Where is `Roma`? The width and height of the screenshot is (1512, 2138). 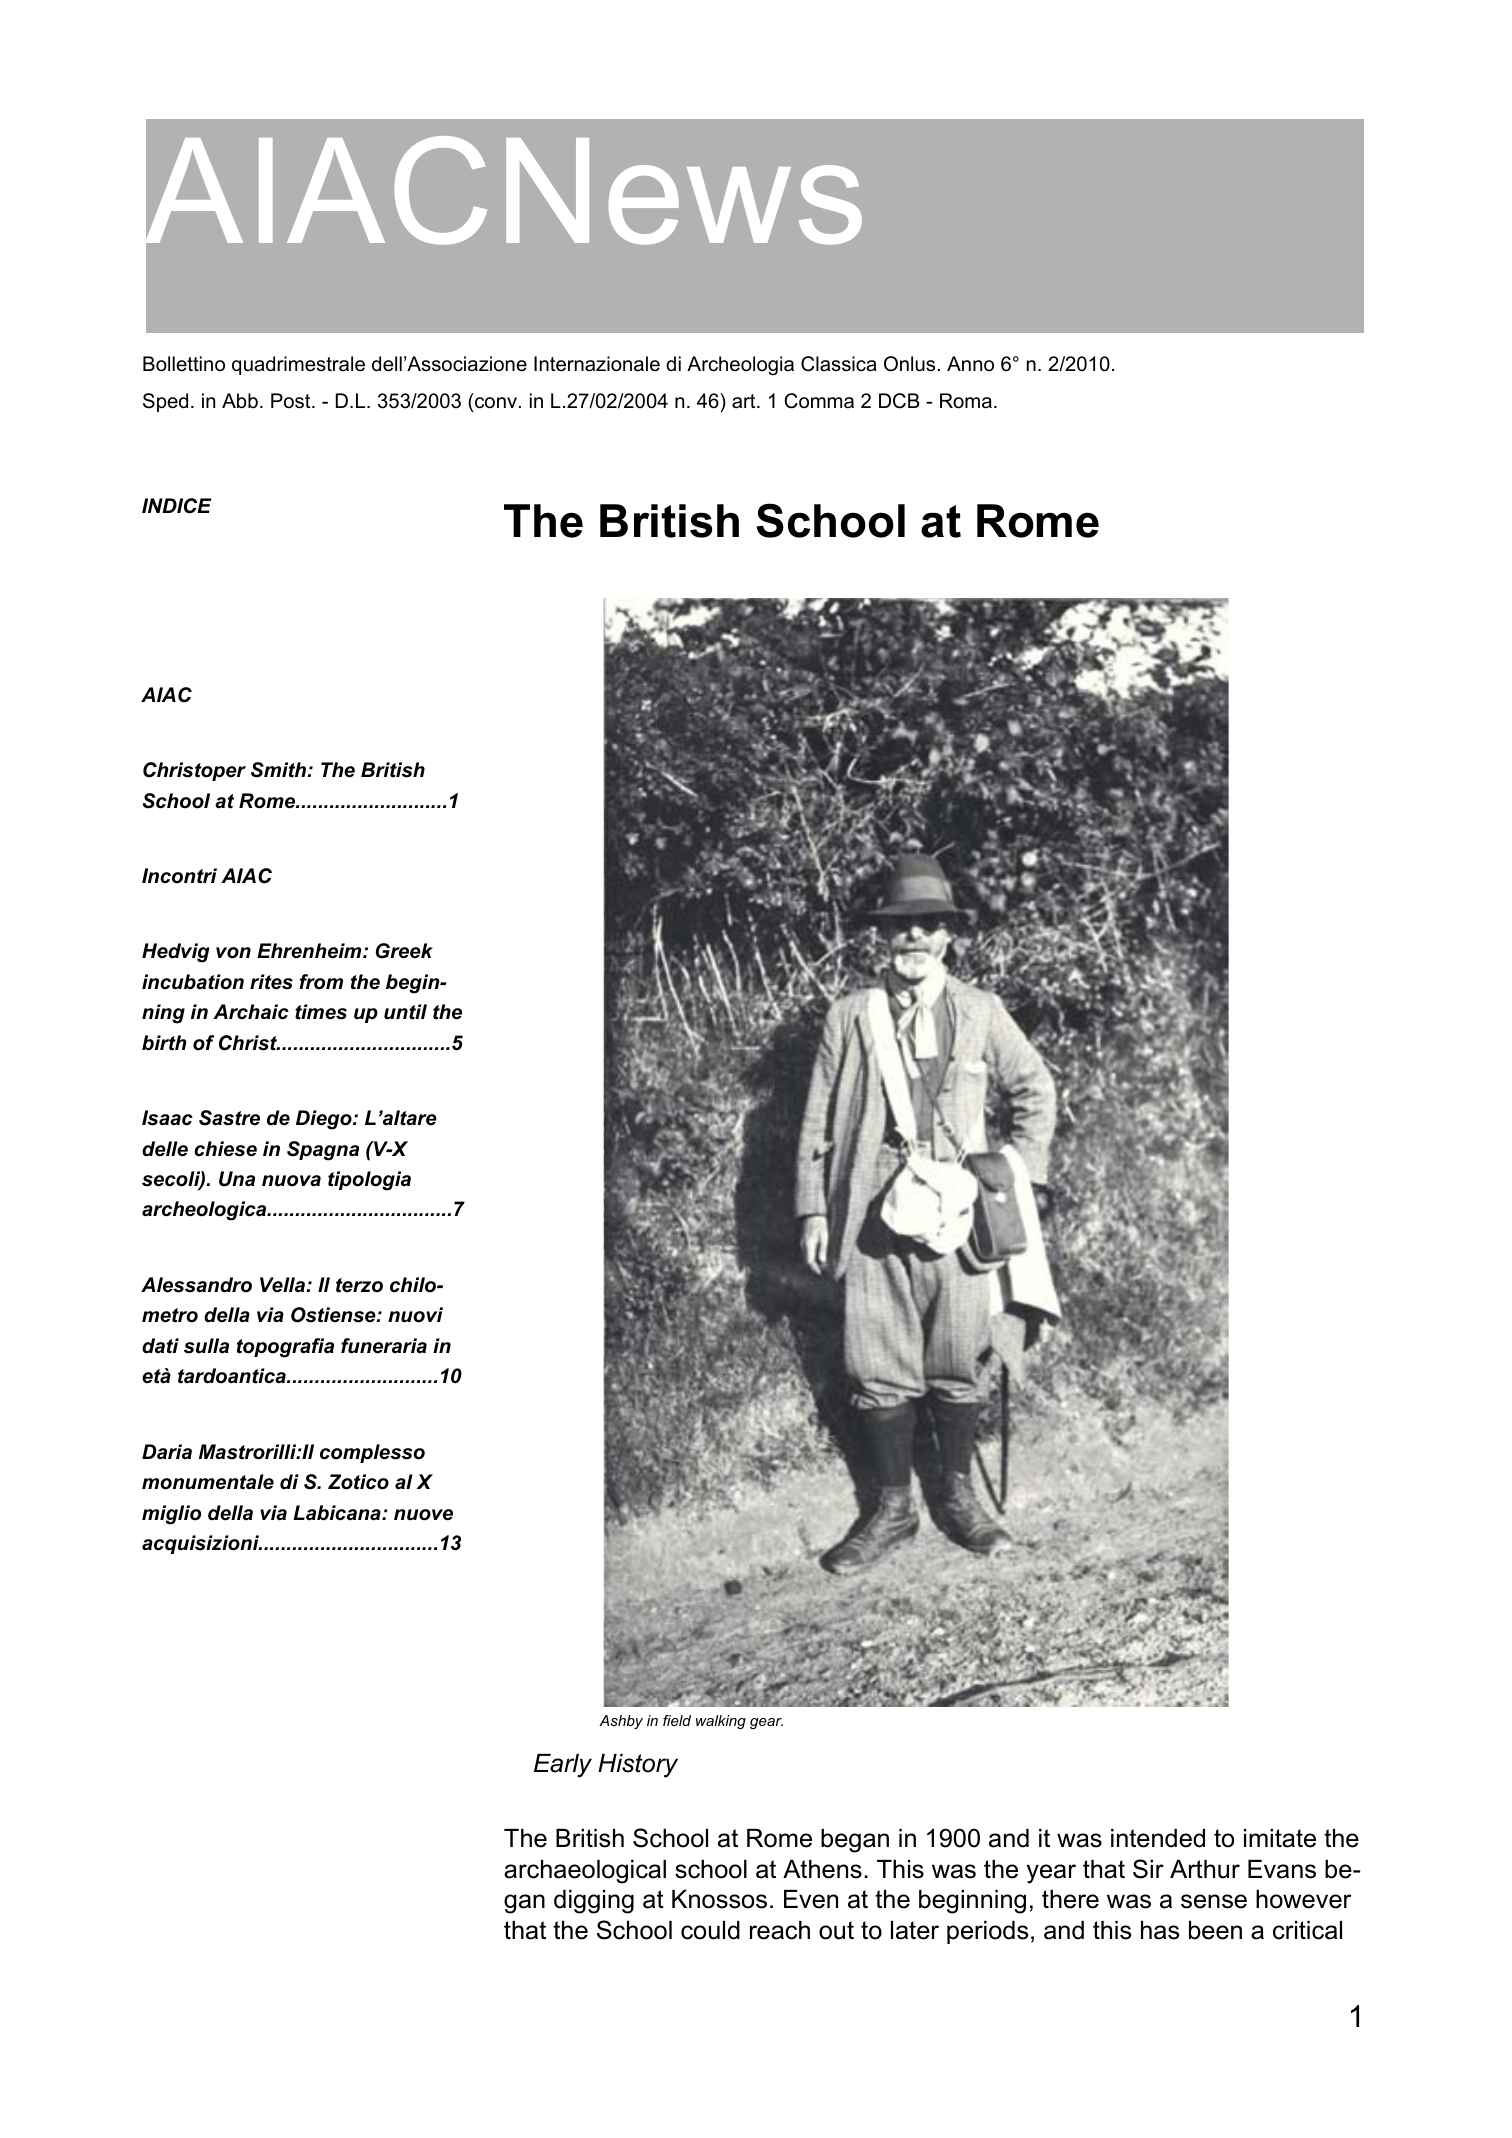 Roma is located at coordinates (966, 401).
